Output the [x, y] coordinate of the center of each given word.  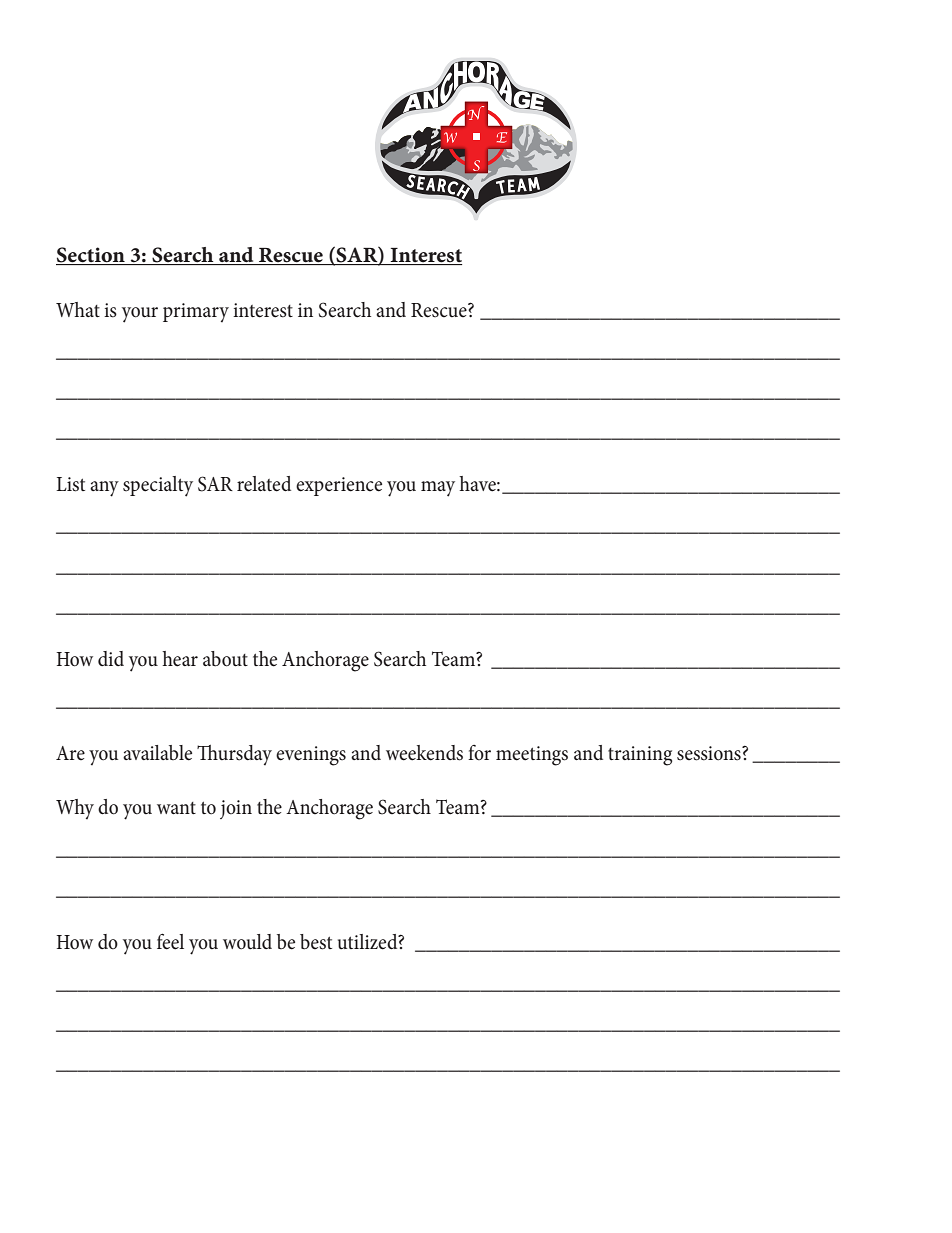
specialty [158, 486]
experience [339, 486]
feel [170, 941]
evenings [311, 756]
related [264, 484]
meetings [532, 756]
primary [196, 312]
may [438, 489]
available [157, 753]
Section [91, 256]
